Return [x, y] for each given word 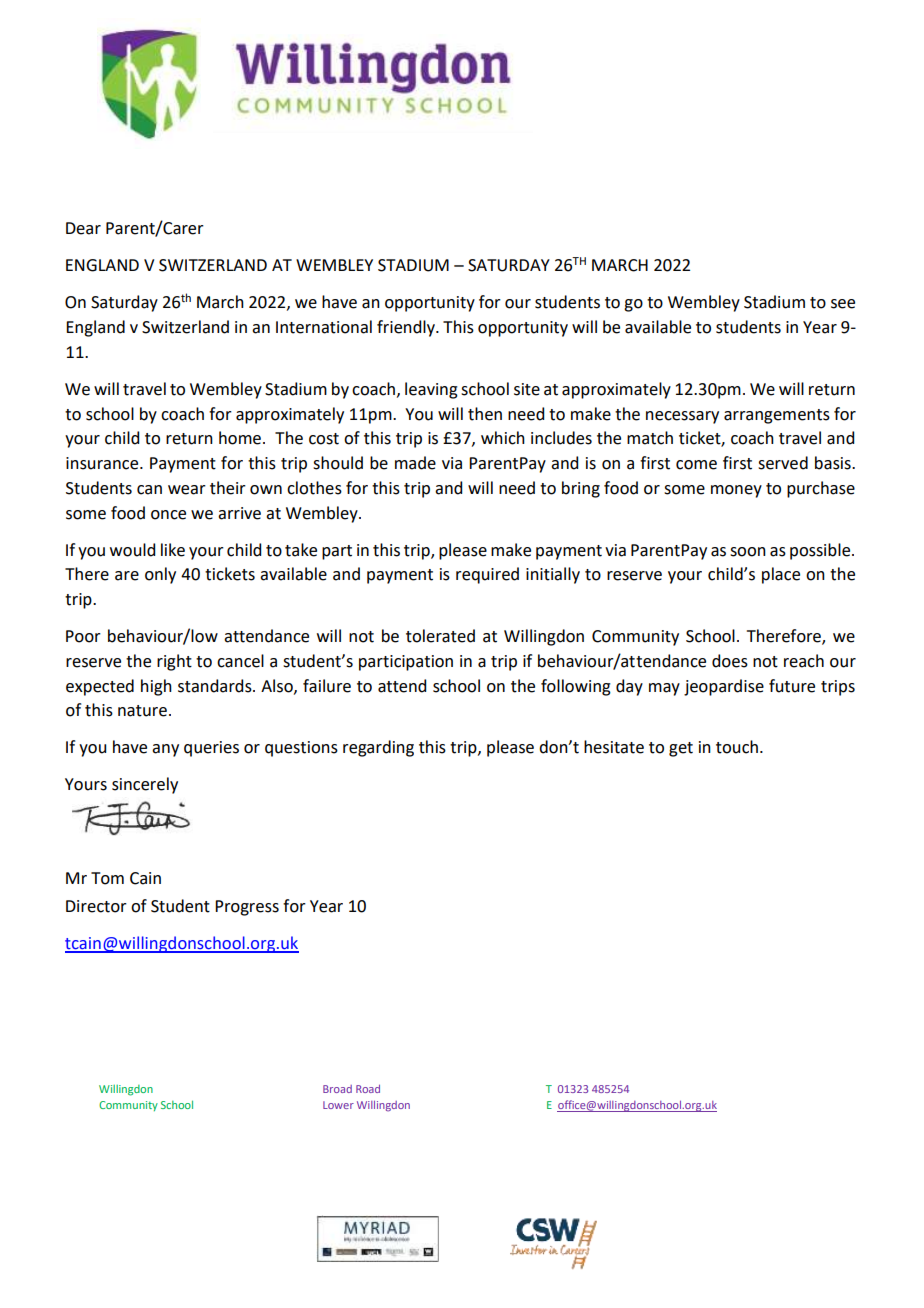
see [843, 304]
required [487, 575]
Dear [83, 228]
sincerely [145, 785]
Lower [338, 1105]
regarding [378, 748]
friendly [407, 328]
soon [748, 552]
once [168, 515]
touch [737, 747]
